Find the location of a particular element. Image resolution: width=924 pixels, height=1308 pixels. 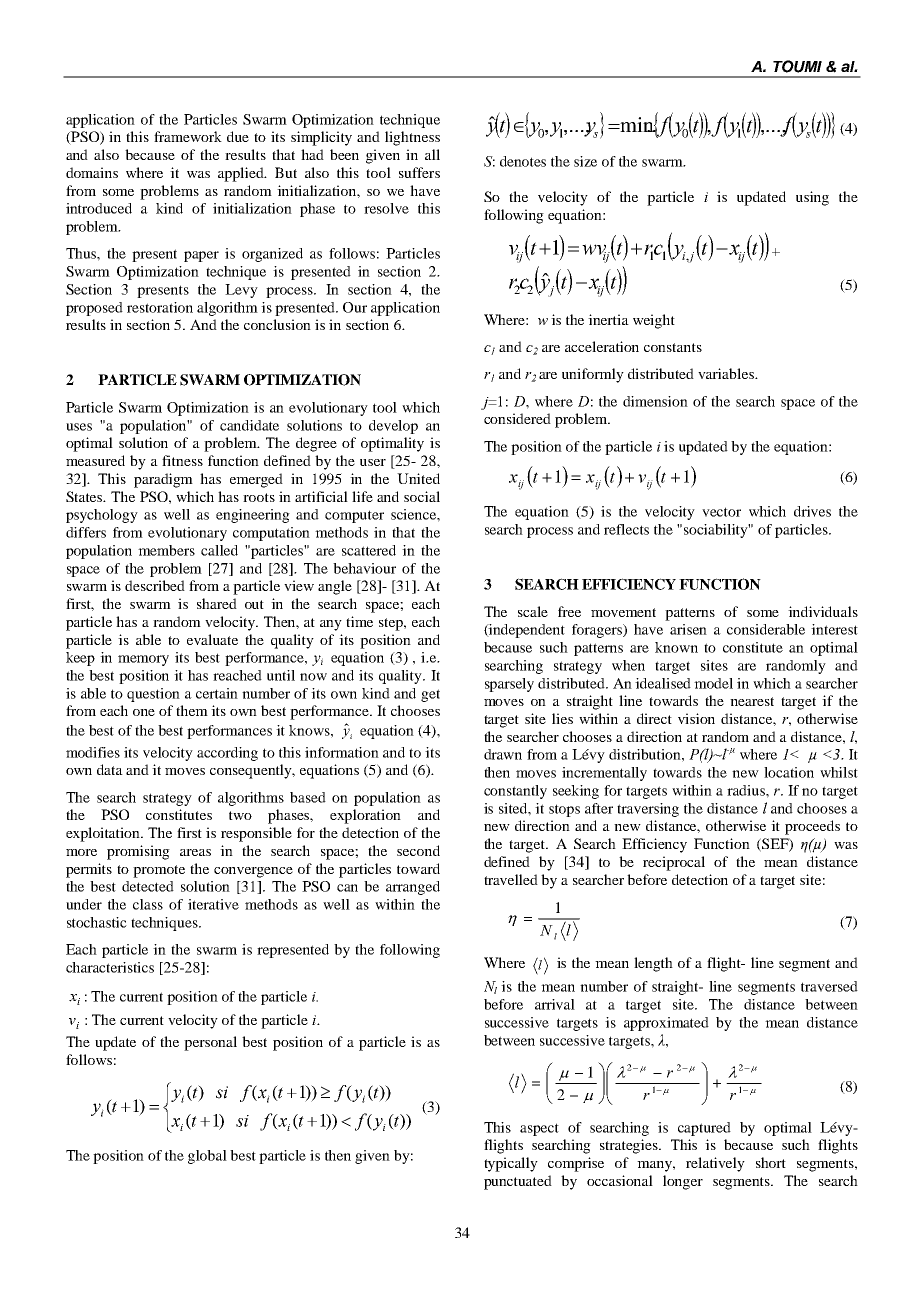

global is located at coordinates (207, 1157).
